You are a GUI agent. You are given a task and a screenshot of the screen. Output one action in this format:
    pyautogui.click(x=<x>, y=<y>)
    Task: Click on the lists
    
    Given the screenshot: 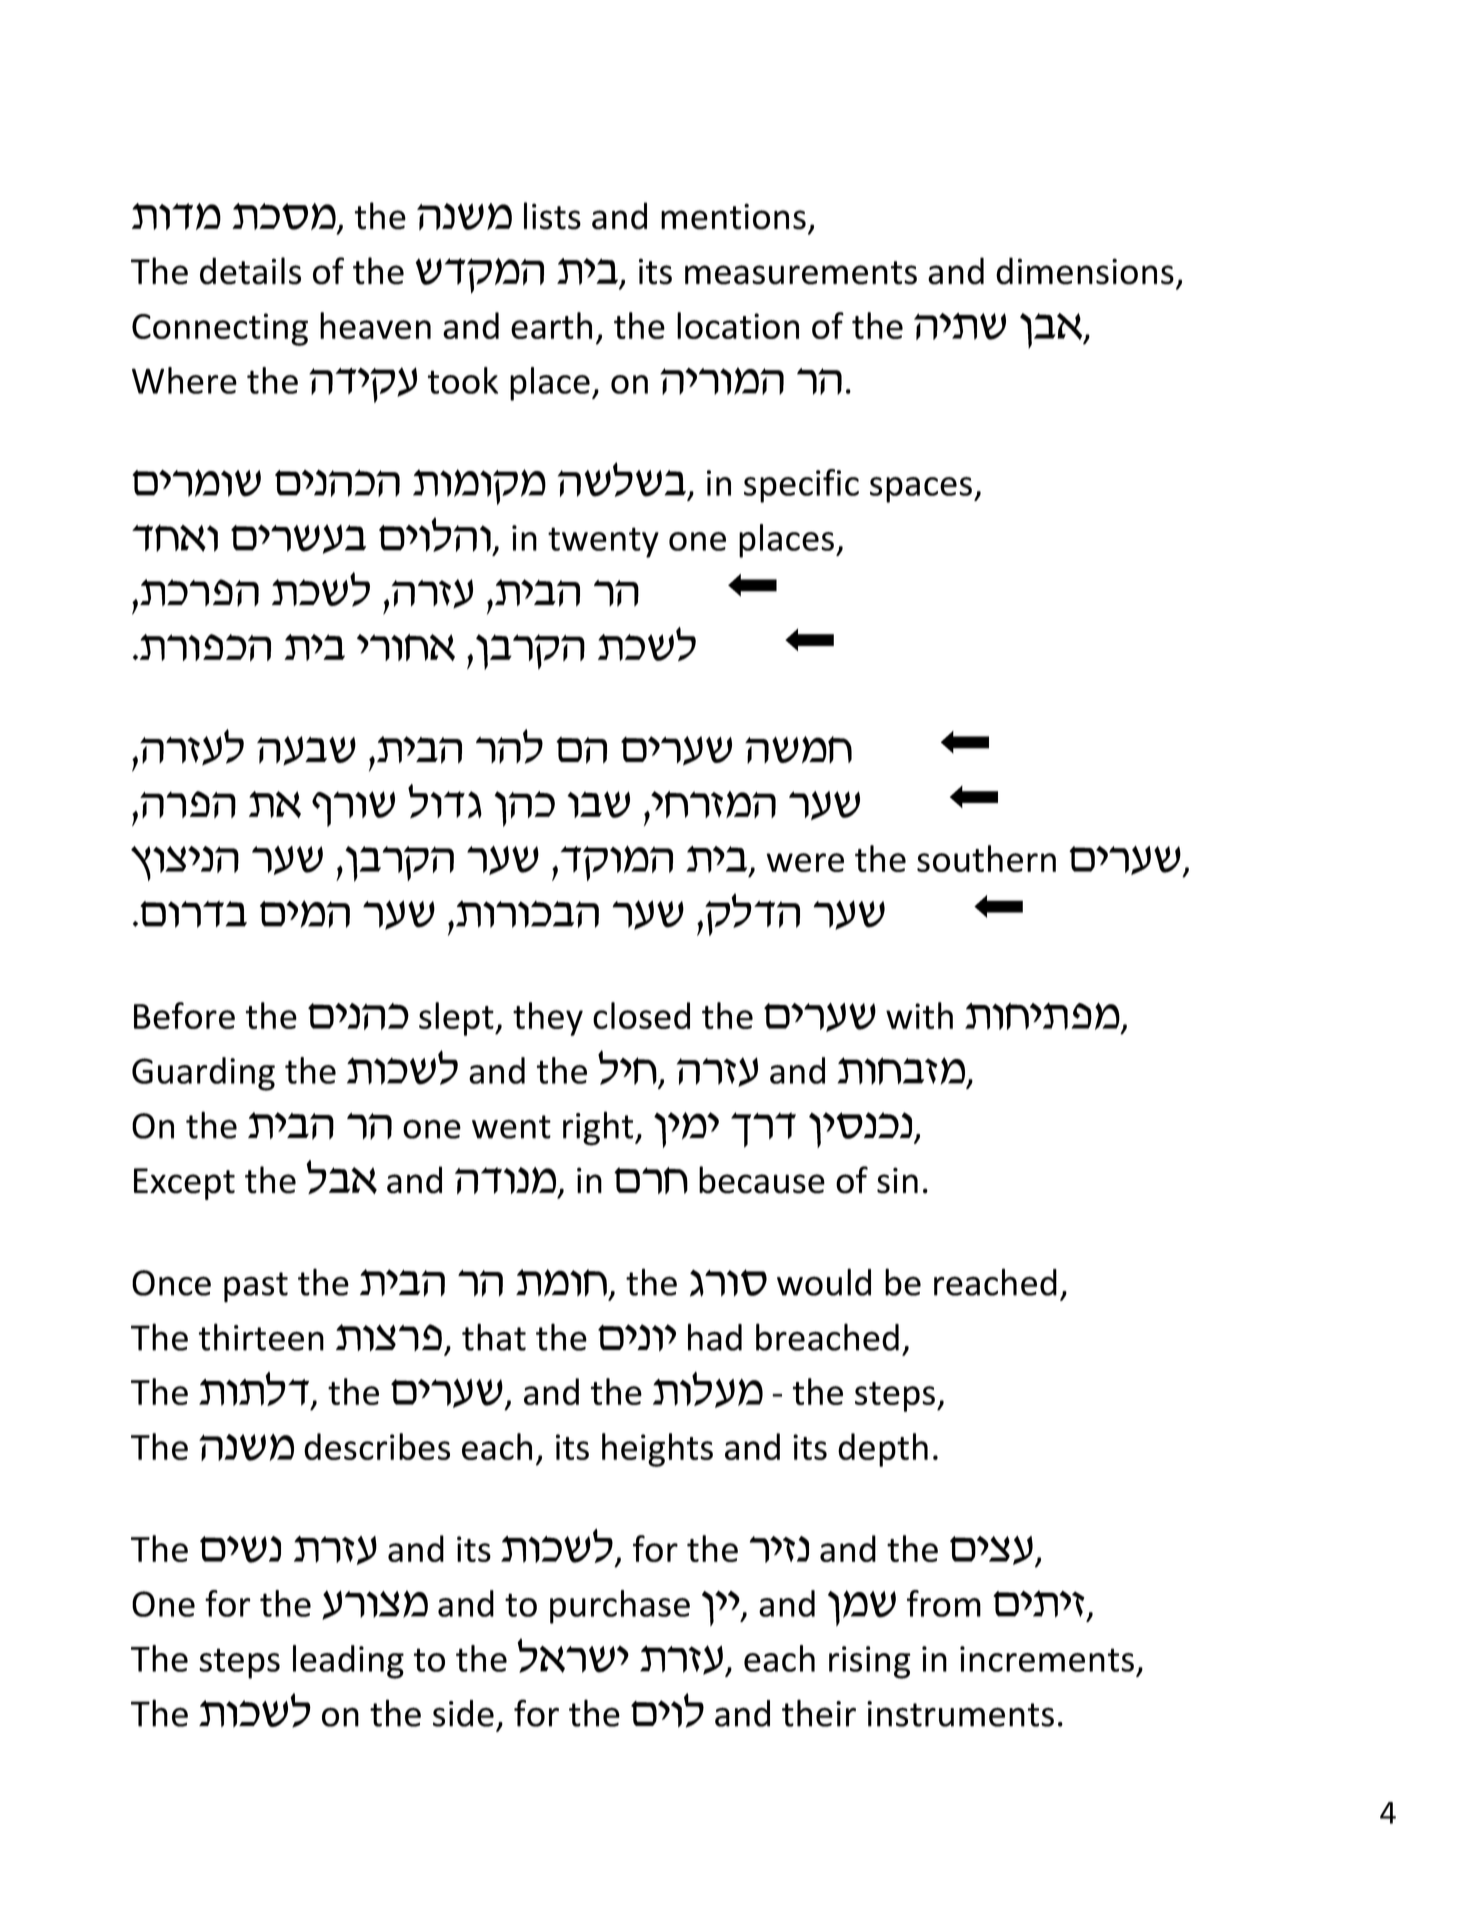 What is the action you would take?
    pyautogui.click(x=552, y=216)
